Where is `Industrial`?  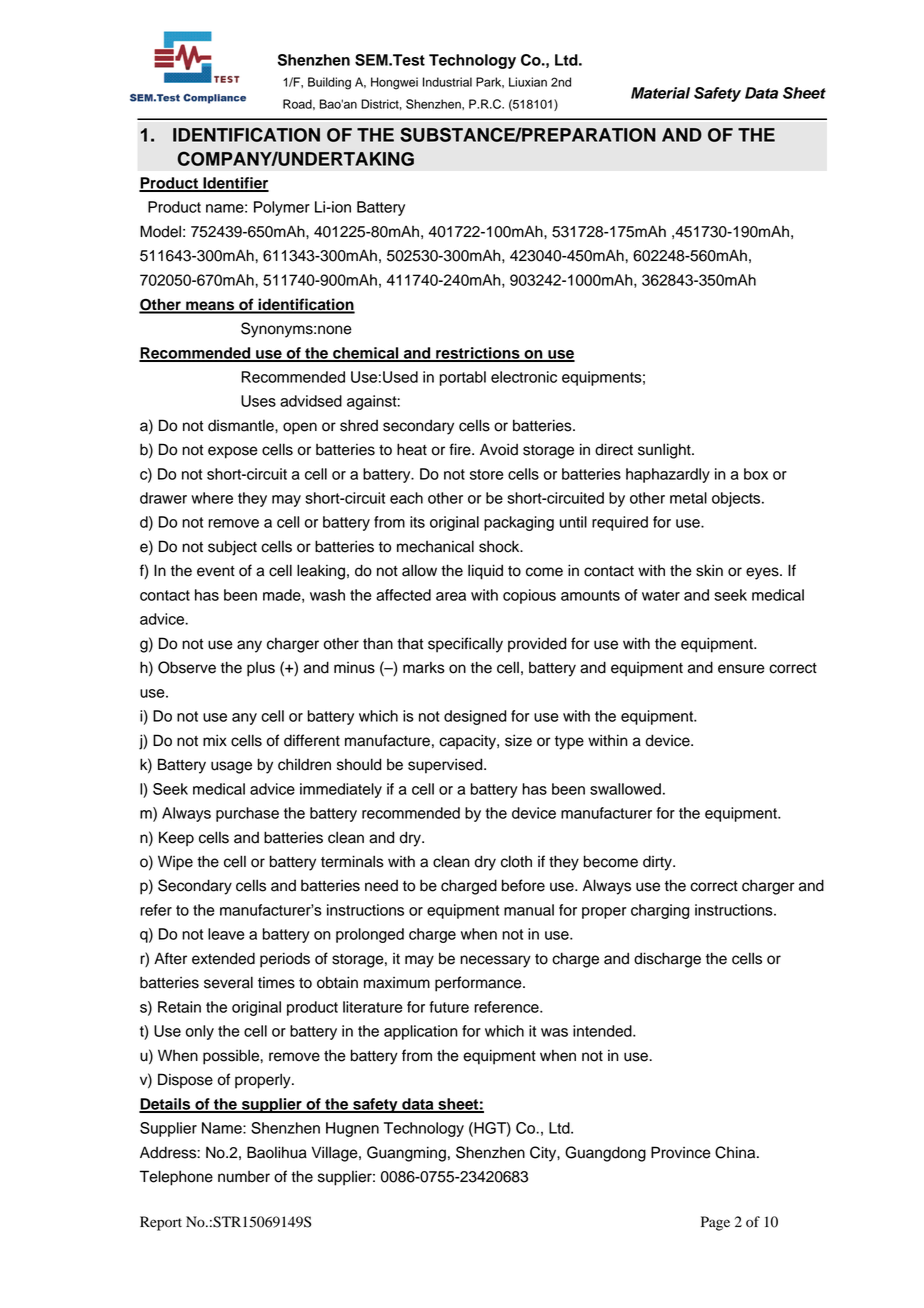
Industrial is located at coordinates (447, 82).
